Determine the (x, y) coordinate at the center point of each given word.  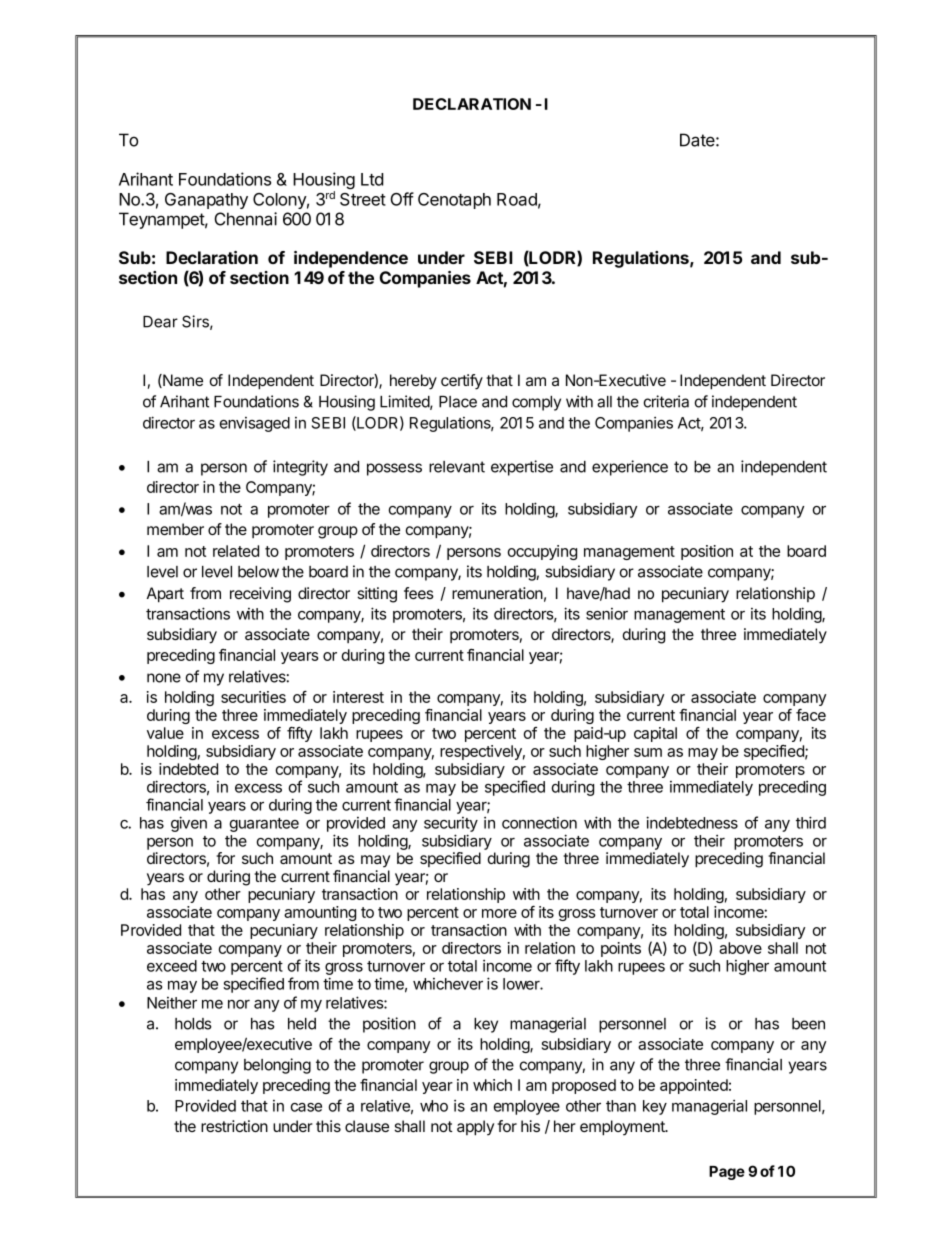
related (236, 551)
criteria (666, 401)
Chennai (246, 219)
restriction (234, 1126)
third (811, 822)
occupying (542, 552)
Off (402, 199)
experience (630, 468)
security (451, 824)
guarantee (264, 825)
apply (475, 1128)
